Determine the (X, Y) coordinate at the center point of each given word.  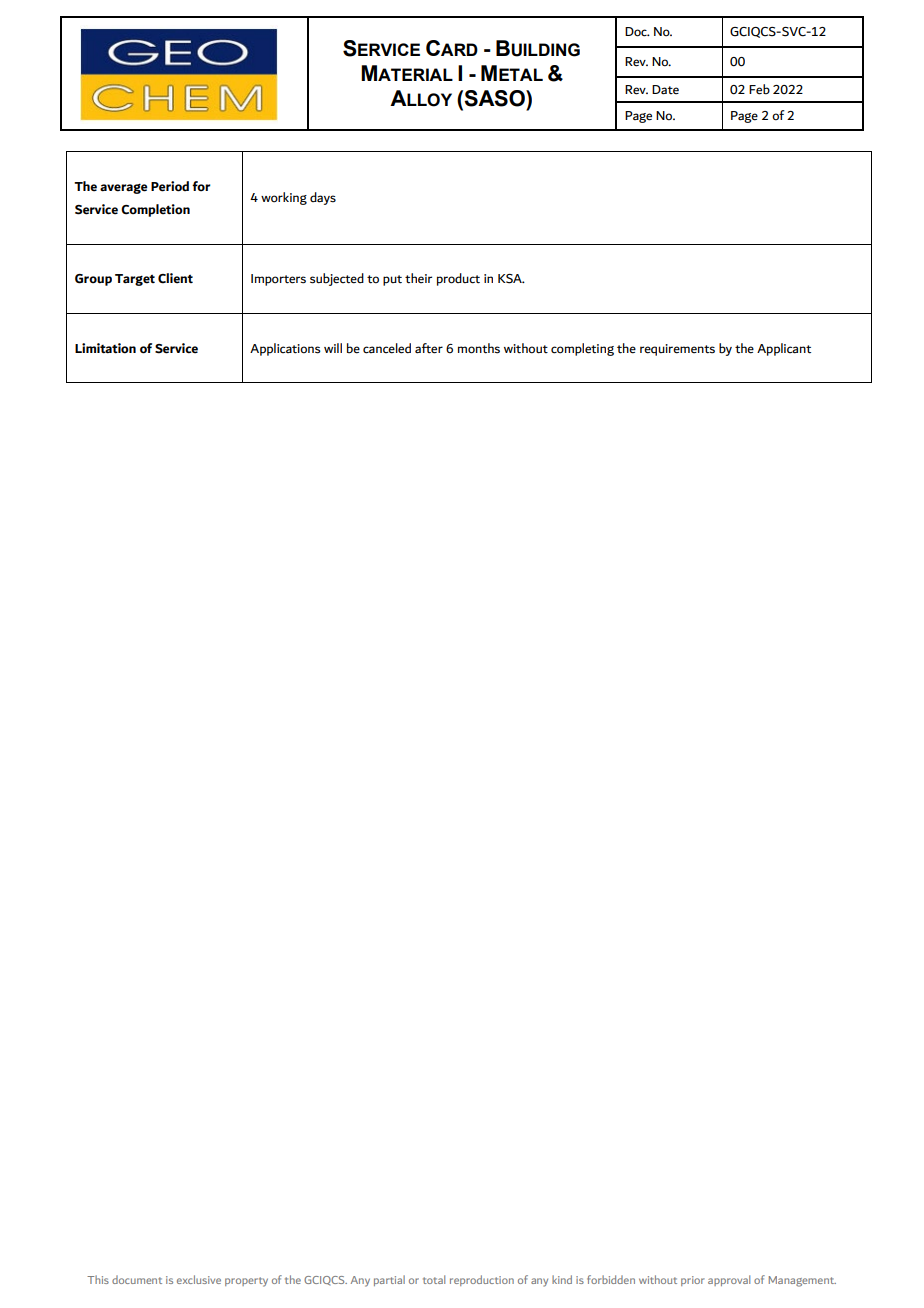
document (137, 1279)
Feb (759, 89)
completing (582, 349)
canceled (387, 348)
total (434, 1279)
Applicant (784, 349)
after (429, 348)
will (333, 348)
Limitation (105, 348)
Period (170, 186)
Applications (285, 349)
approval (729, 1280)
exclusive (199, 1279)
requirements (677, 350)
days (323, 198)
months (479, 348)
